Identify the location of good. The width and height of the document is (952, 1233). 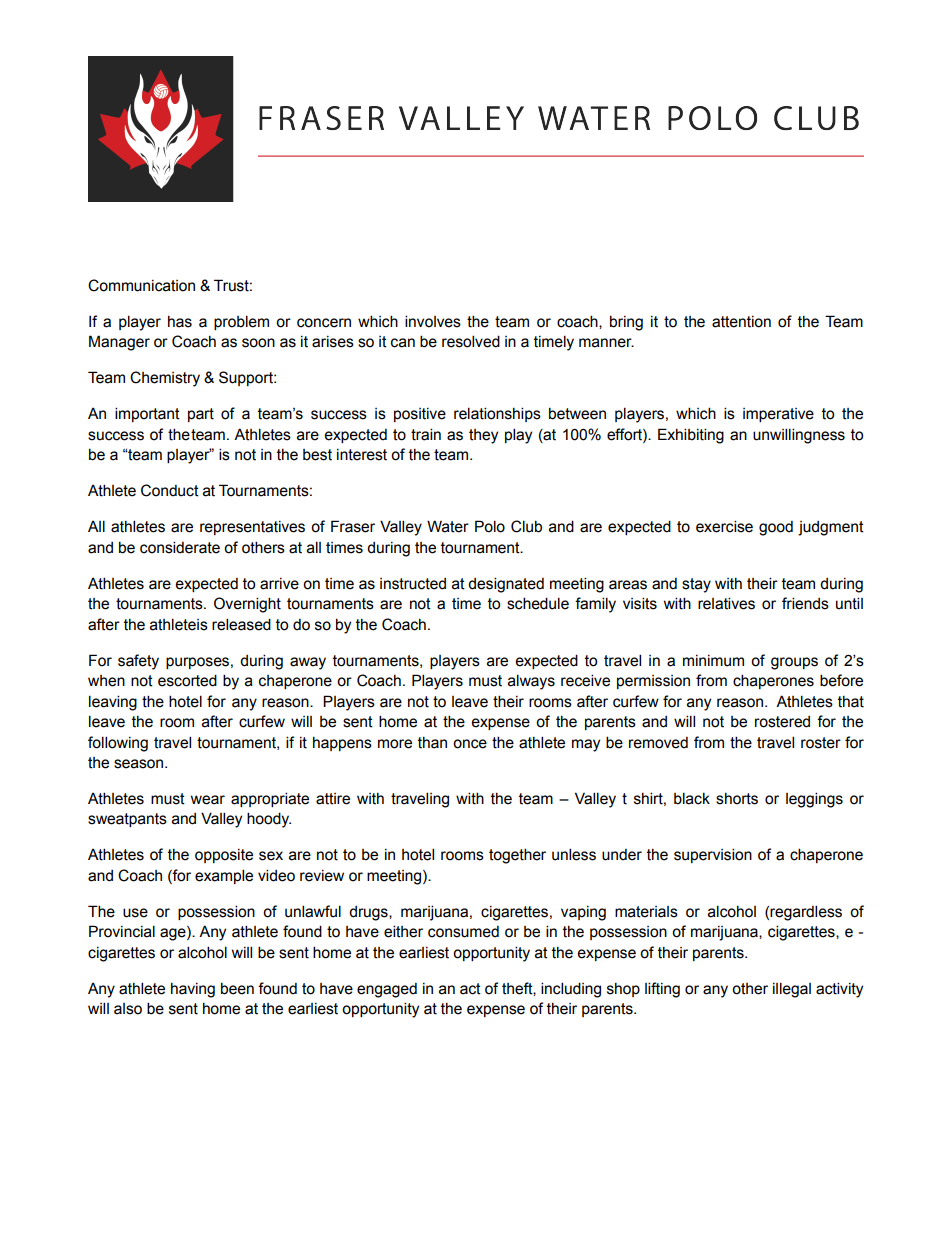
(776, 528).
